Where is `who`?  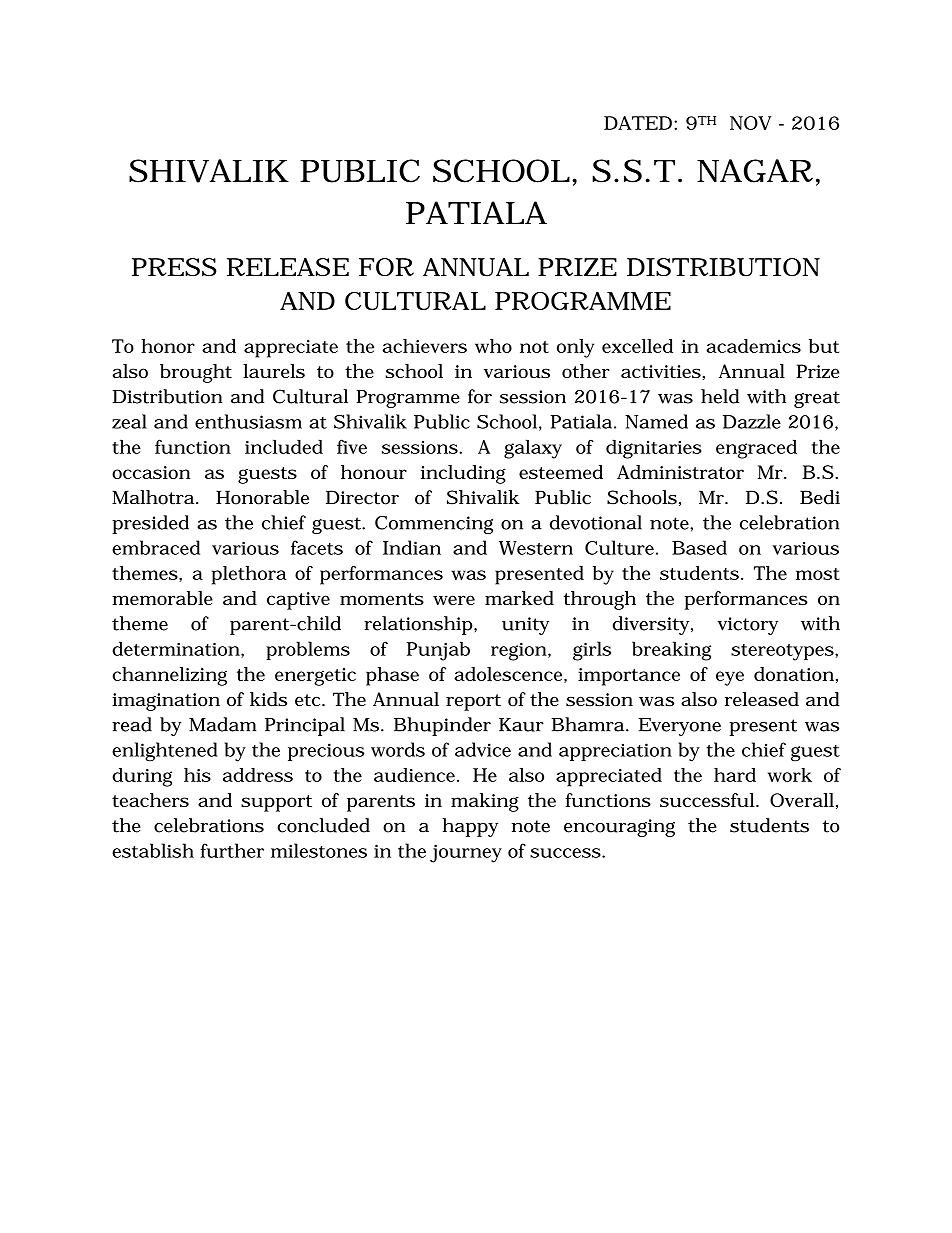 who is located at coordinates (493, 346).
